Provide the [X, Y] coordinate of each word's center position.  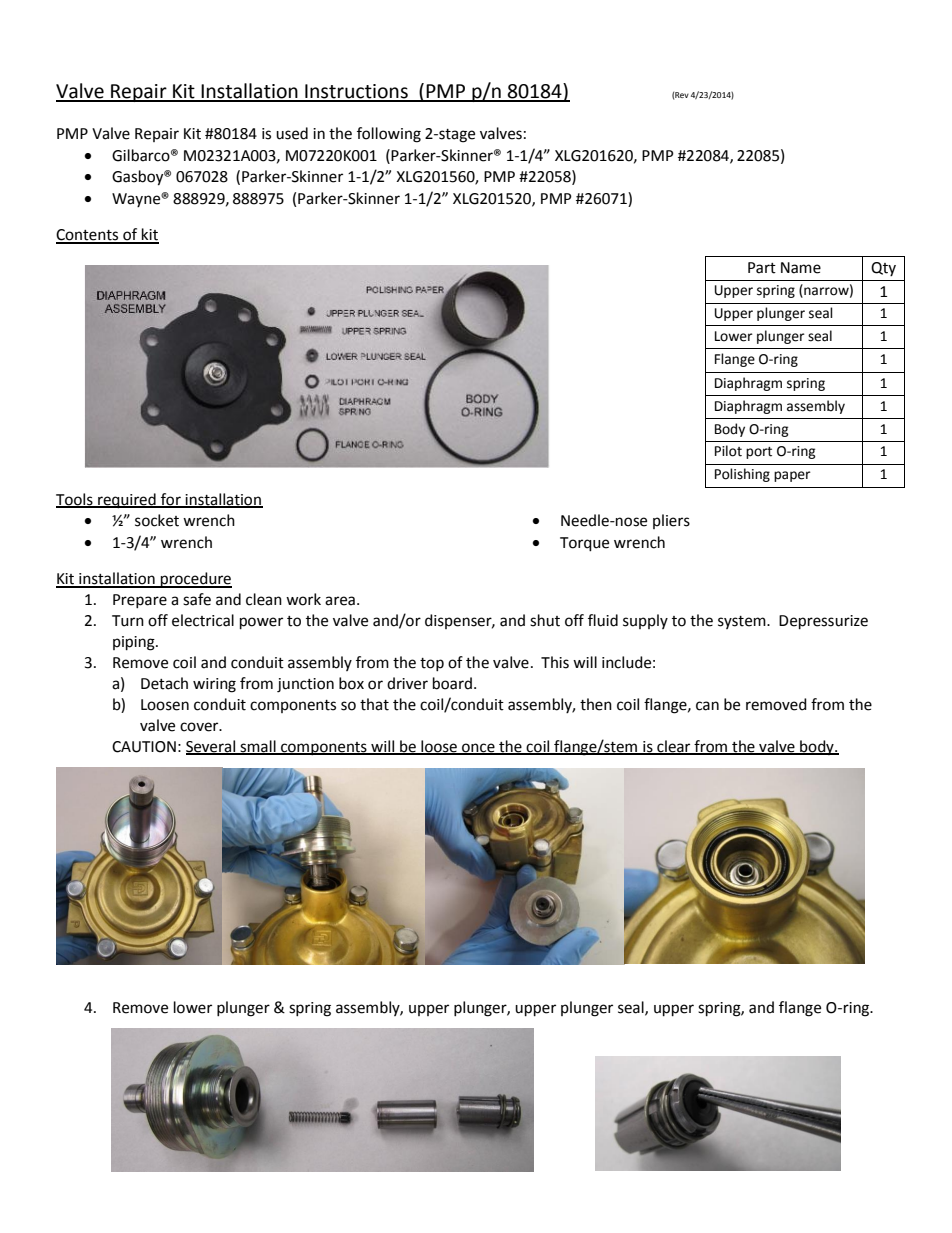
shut [545, 620]
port [759, 453]
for [171, 500]
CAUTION [144, 747]
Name [801, 268]
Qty [883, 269]
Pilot [728, 451]
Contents [88, 236]
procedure [195, 580]
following [389, 135]
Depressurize [823, 622]
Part [762, 268]
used [292, 133]
